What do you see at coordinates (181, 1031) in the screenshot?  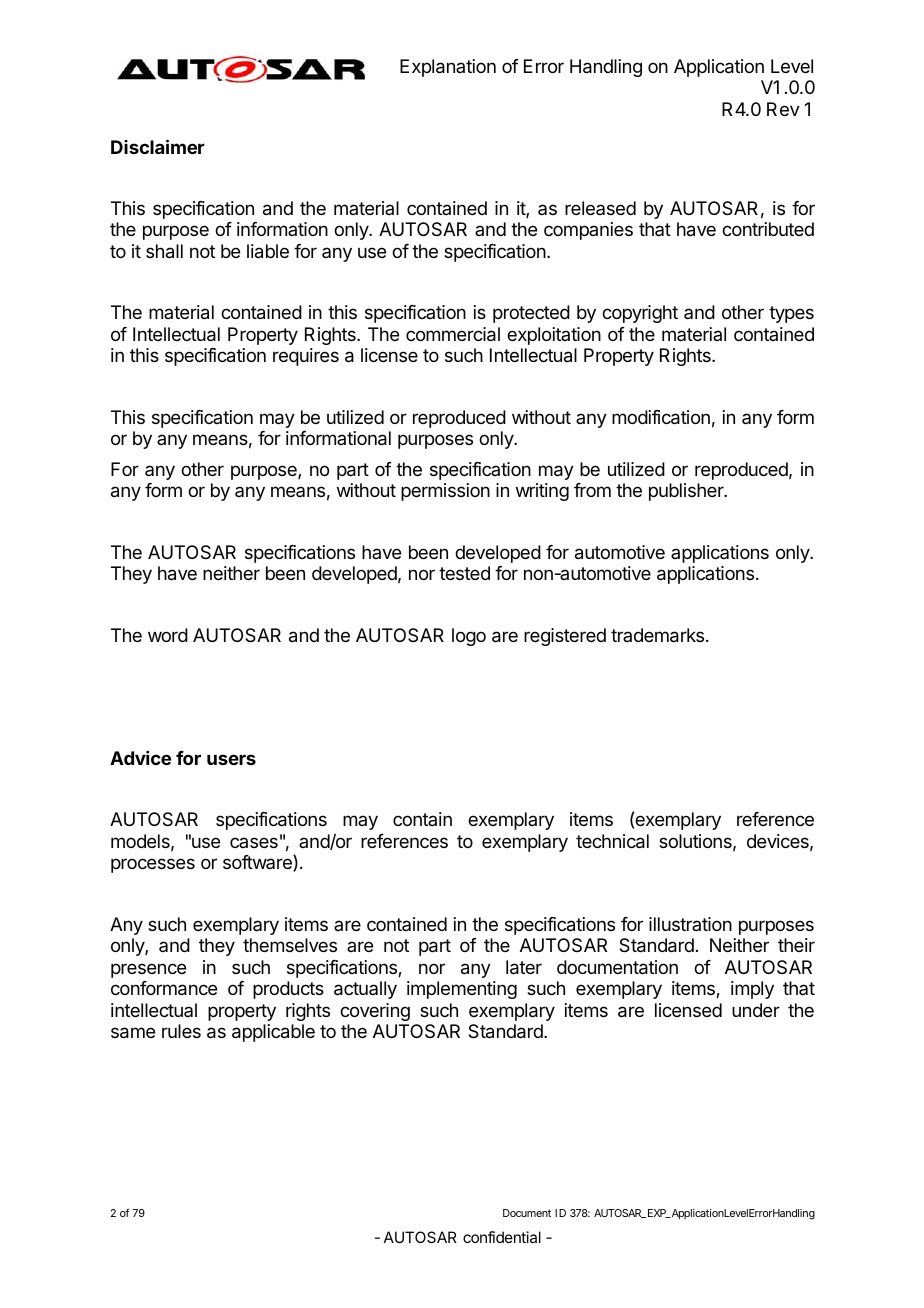 I see `rules` at bounding box center [181, 1031].
